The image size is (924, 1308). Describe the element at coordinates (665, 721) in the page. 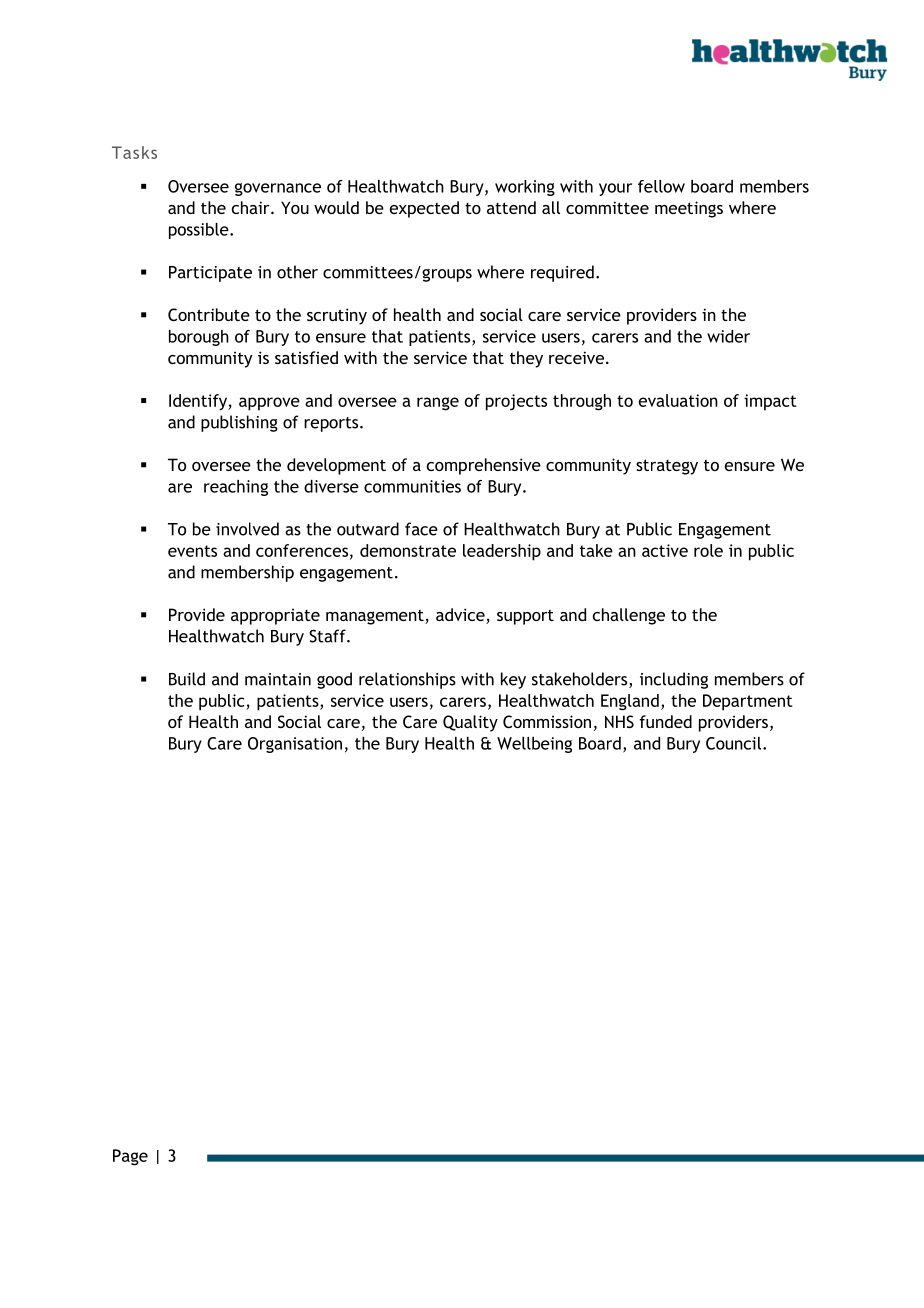

I see `funded` at that location.
